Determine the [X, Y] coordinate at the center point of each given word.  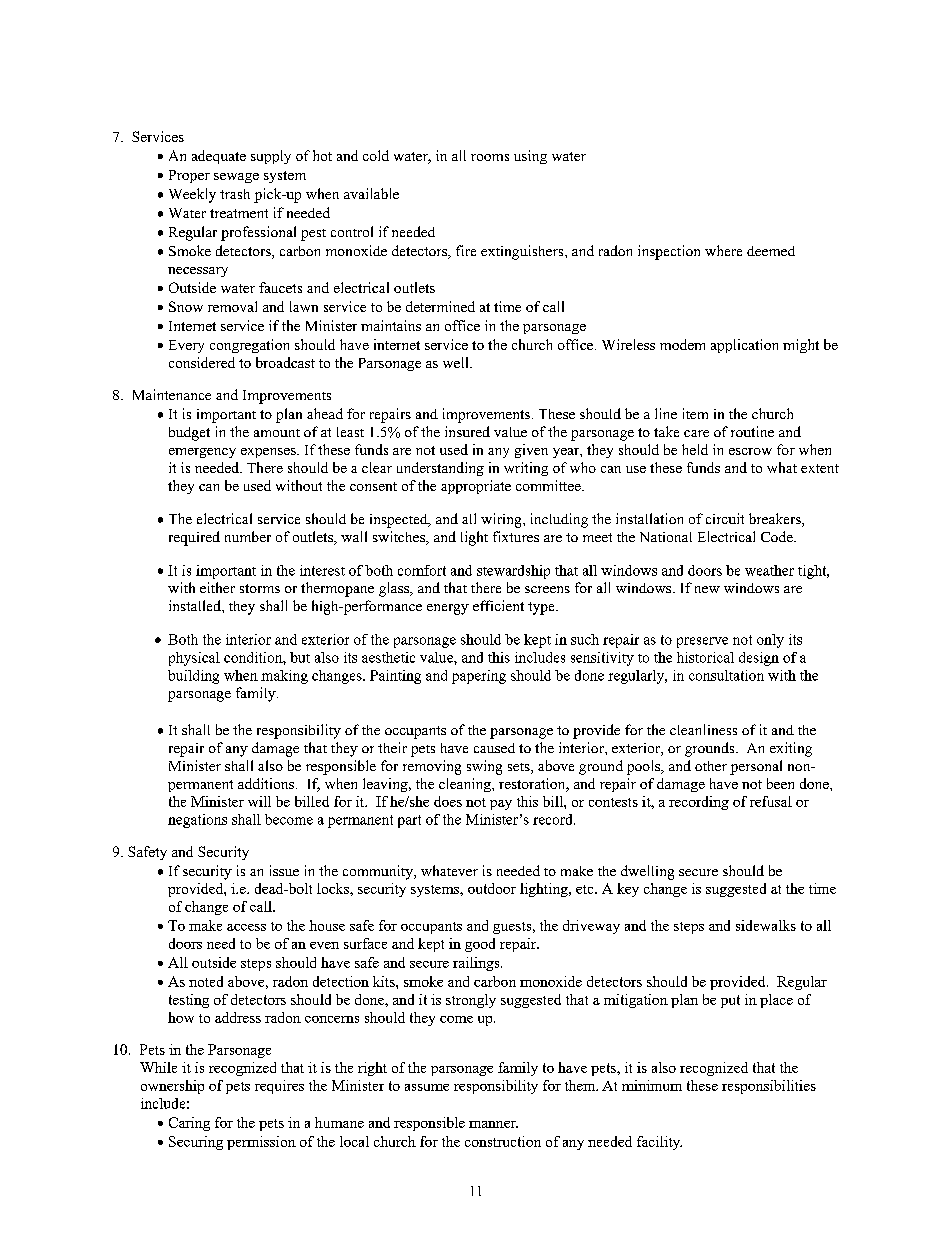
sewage [236, 178]
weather [769, 570]
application [744, 346]
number [248, 536]
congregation [249, 346]
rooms [490, 157]
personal [756, 767]
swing [484, 767]
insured [467, 431]
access [246, 927]
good [480, 945]
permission [261, 1143]
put [730, 1001]
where [723, 250]
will [259, 801]
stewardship [513, 572]
